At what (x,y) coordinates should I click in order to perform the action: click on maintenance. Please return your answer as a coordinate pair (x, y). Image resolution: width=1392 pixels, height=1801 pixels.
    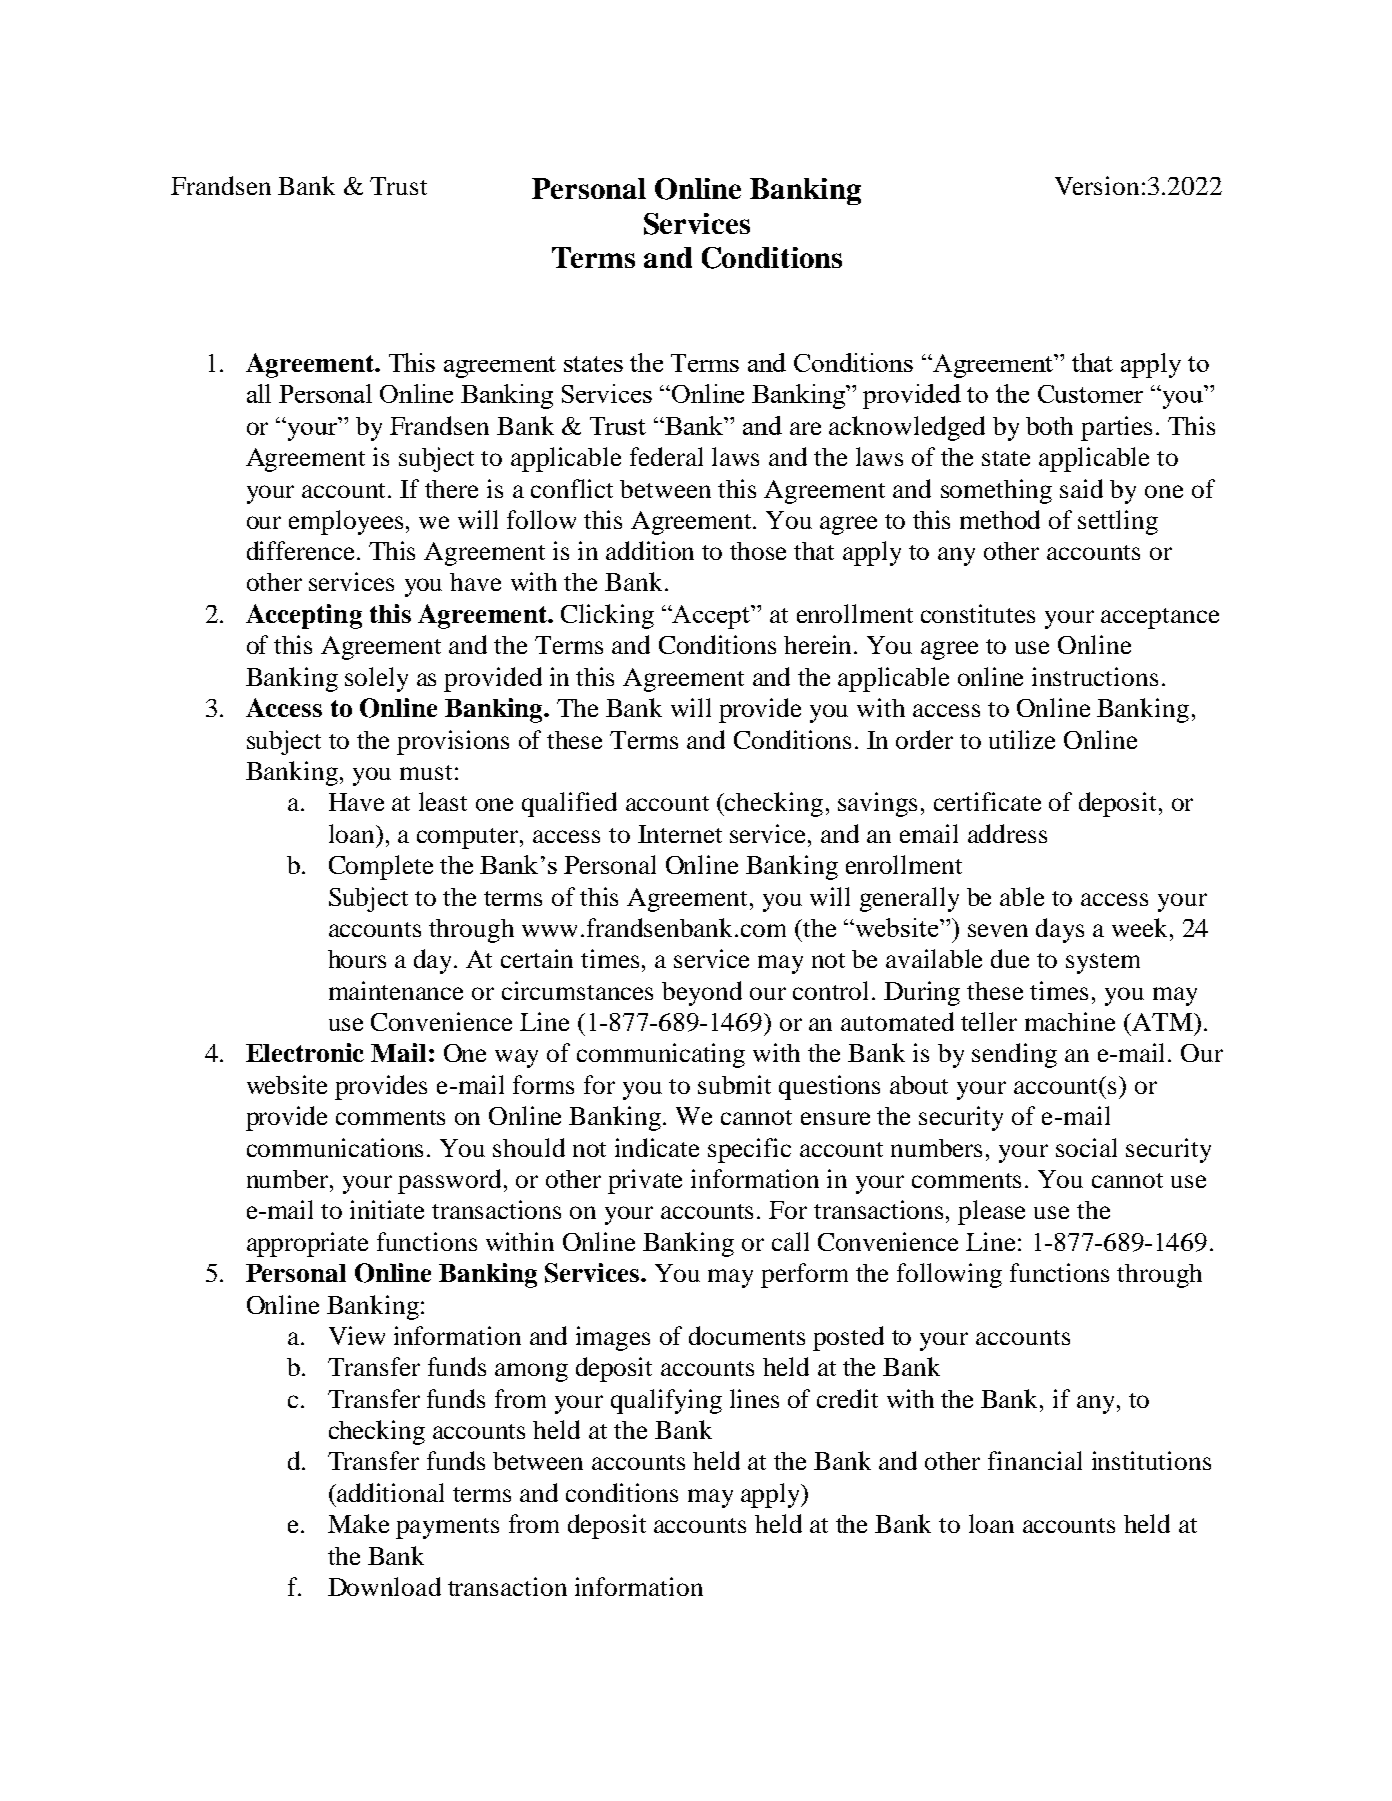
    Looking at the image, I should click on (396, 990).
